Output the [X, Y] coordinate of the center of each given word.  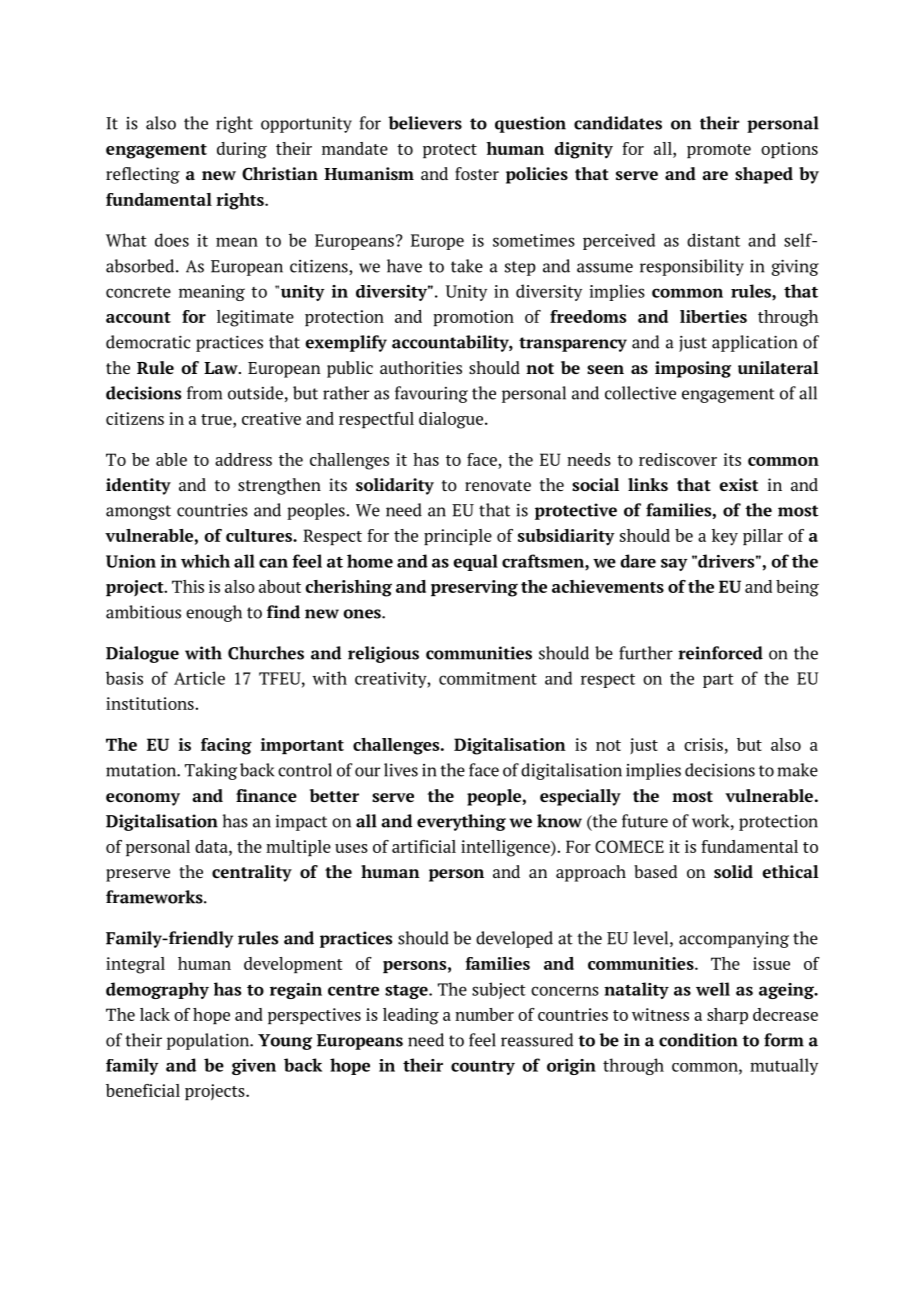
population [209, 1041]
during [242, 150]
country [483, 1067]
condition [698, 1040]
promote [719, 151]
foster [477, 173]
